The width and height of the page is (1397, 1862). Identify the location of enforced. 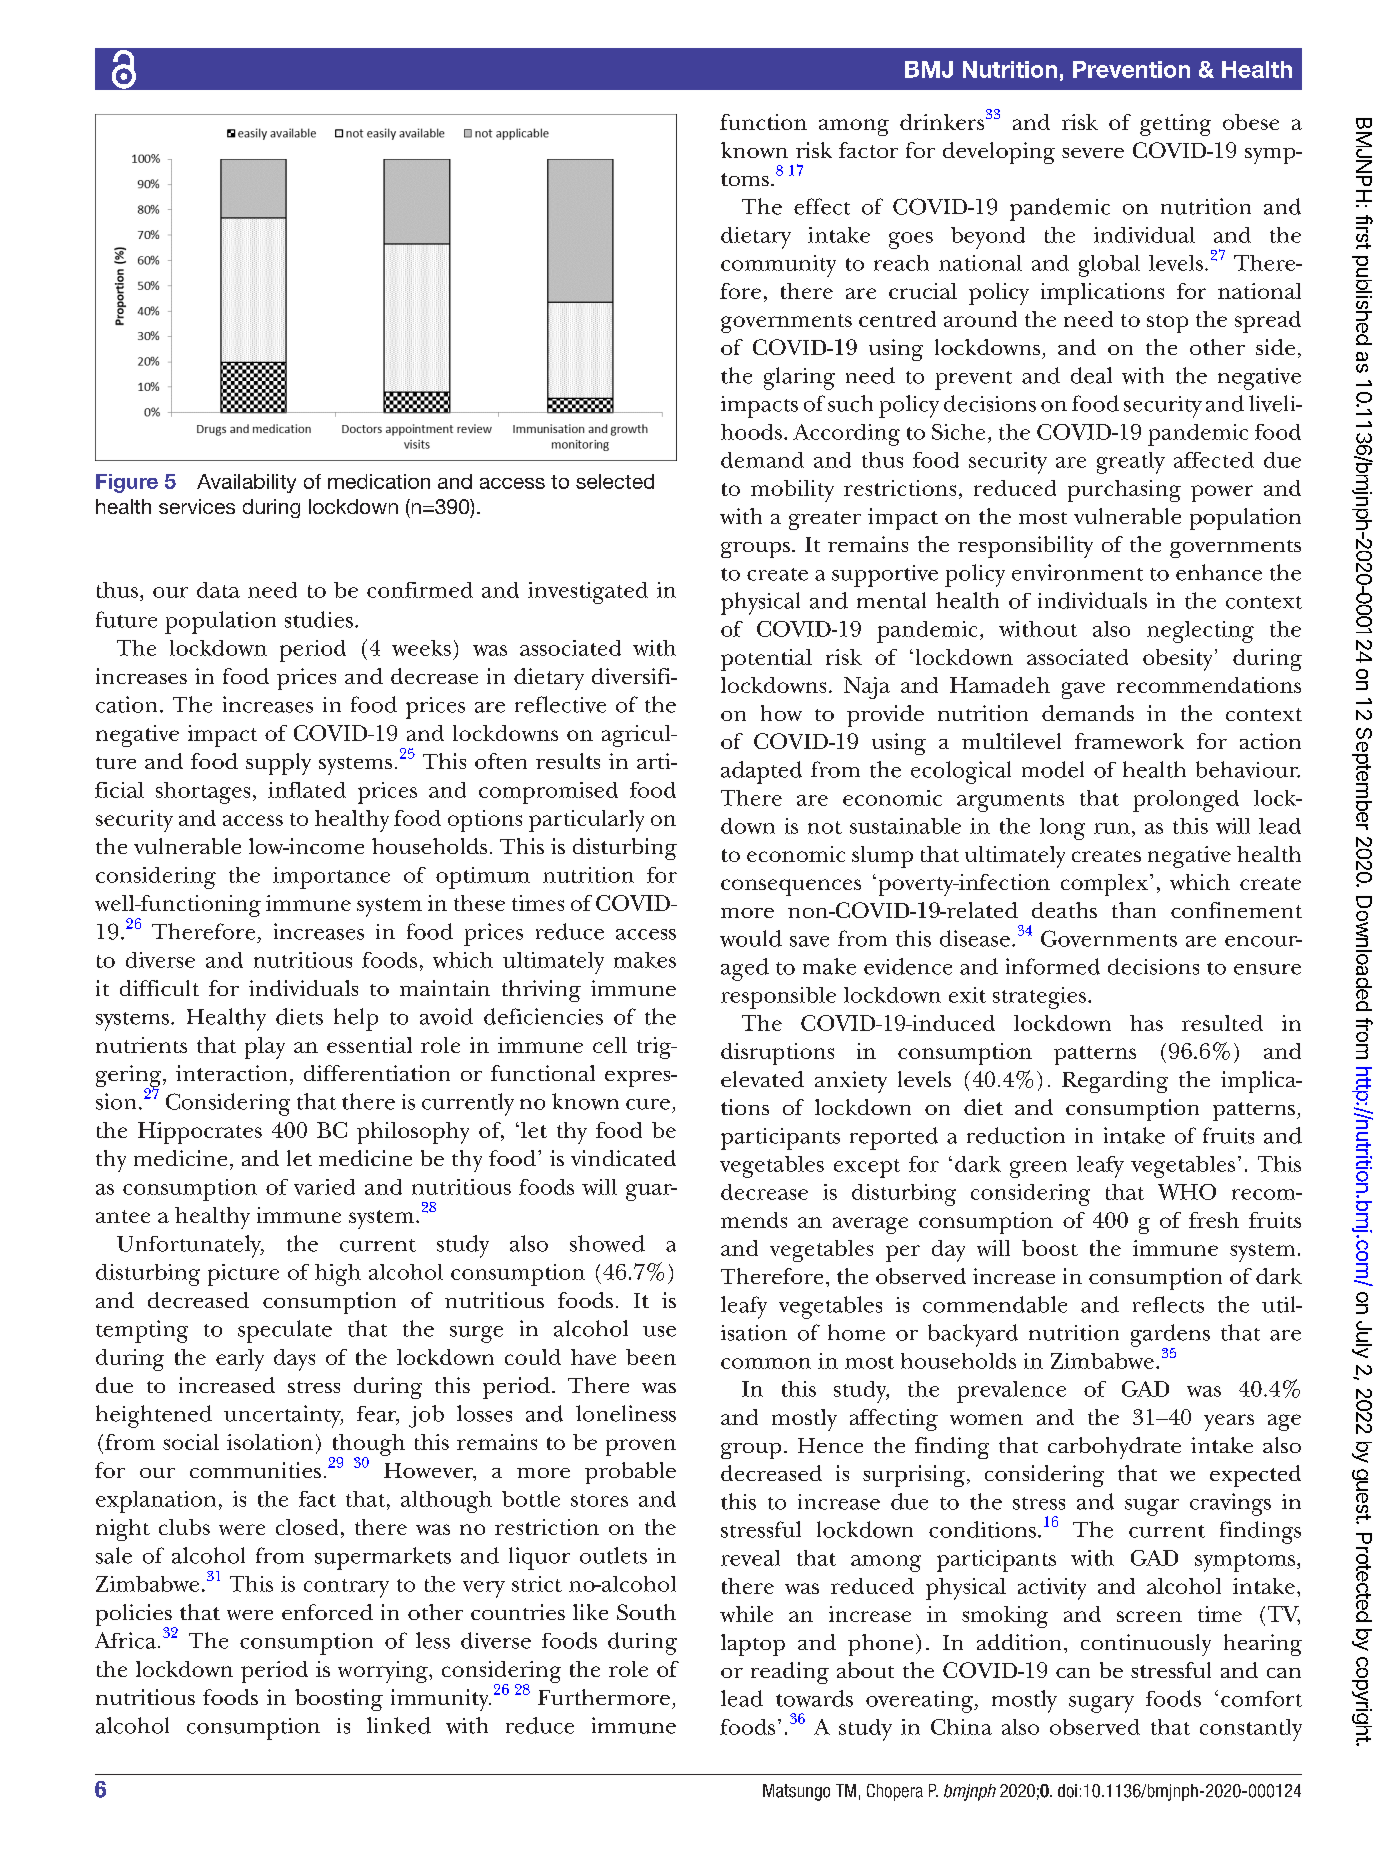
(327, 1612).
